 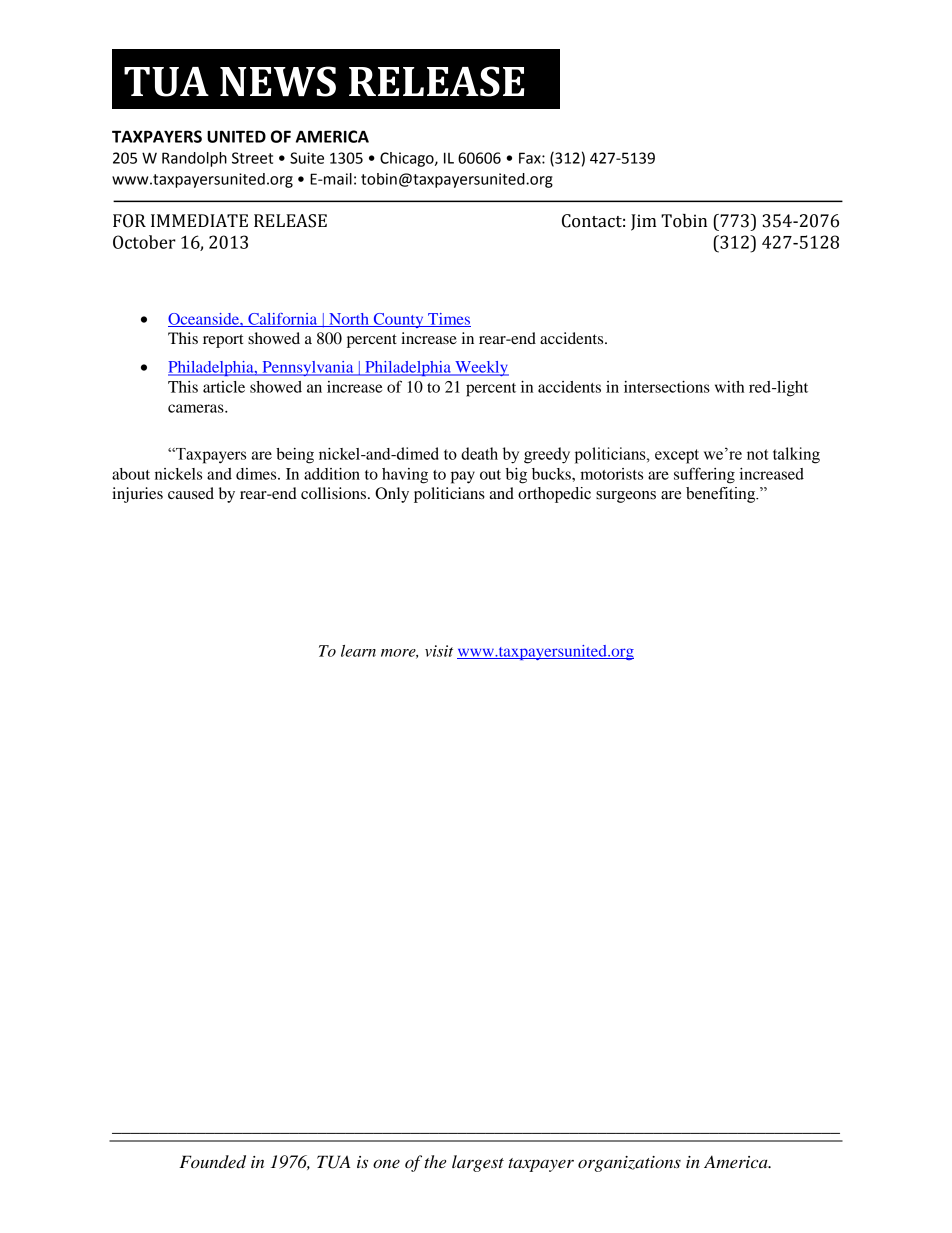 What do you see at coordinates (478, 1163) in the document?
I see `largest` at bounding box center [478, 1163].
